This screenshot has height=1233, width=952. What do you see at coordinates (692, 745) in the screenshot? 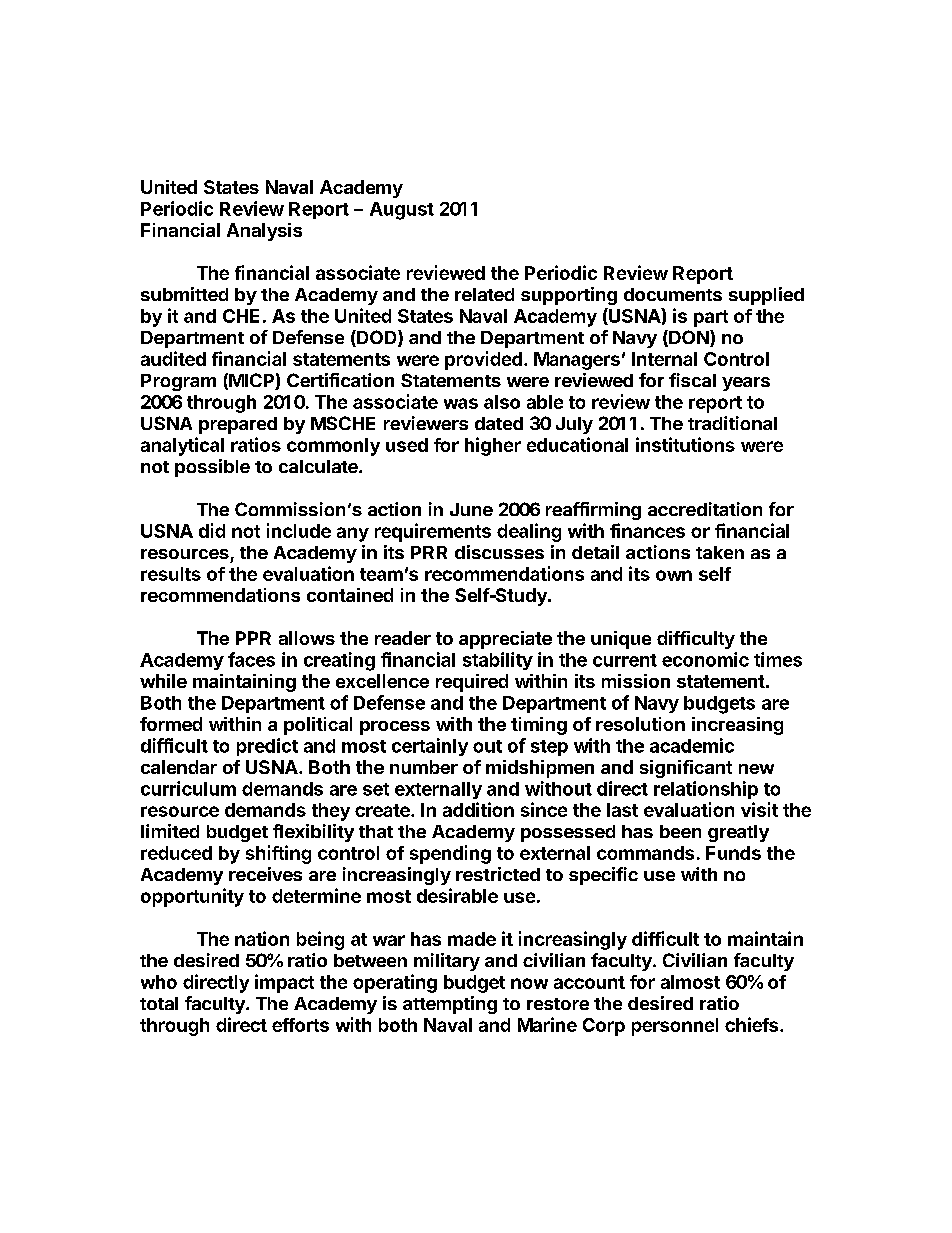
I see `academic` at bounding box center [692, 745].
